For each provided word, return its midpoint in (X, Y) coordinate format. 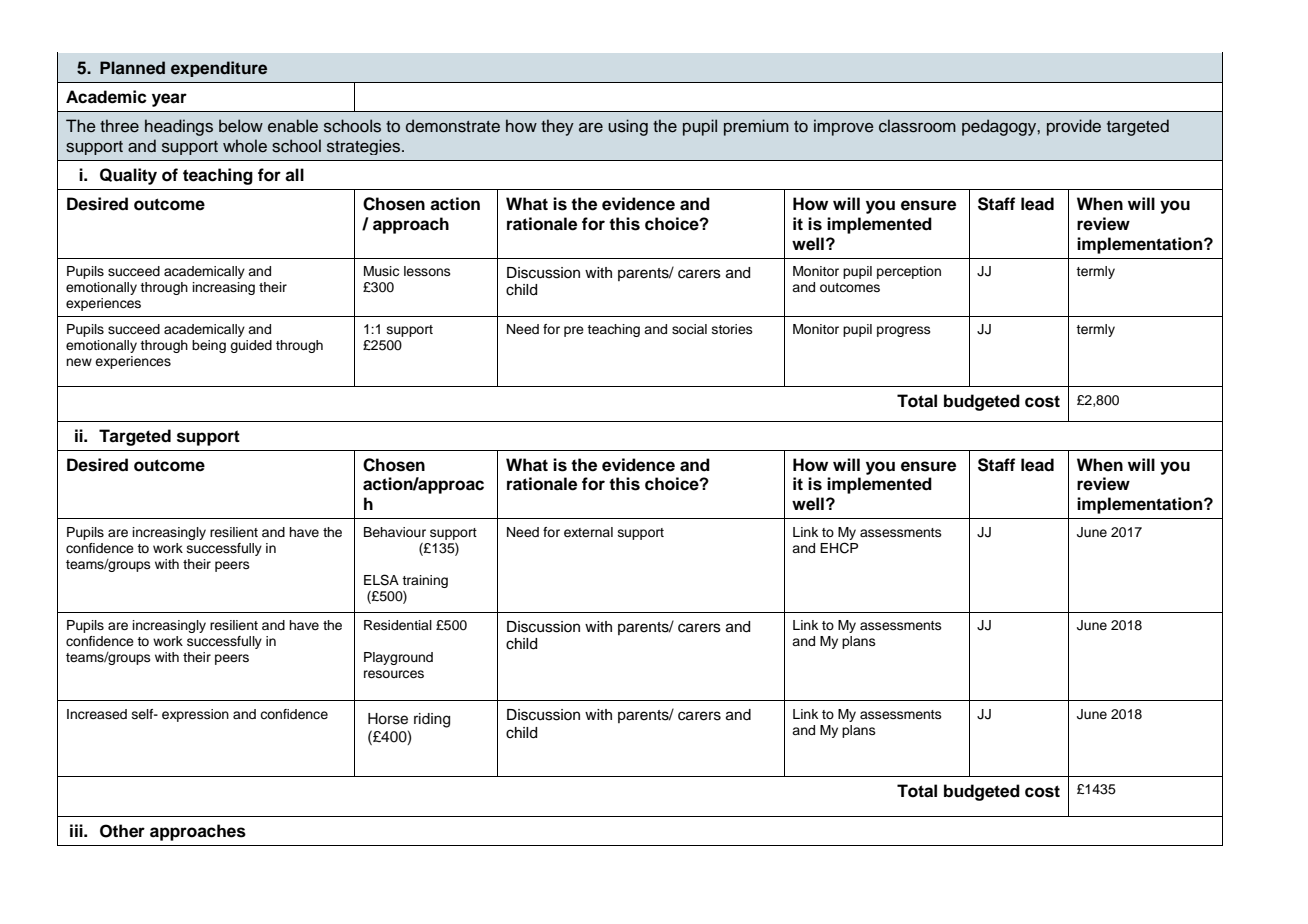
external (588, 532)
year (169, 100)
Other (122, 831)
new (79, 362)
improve (844, 127)
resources (394, 674)
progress (904, 331)
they (557, 127)
